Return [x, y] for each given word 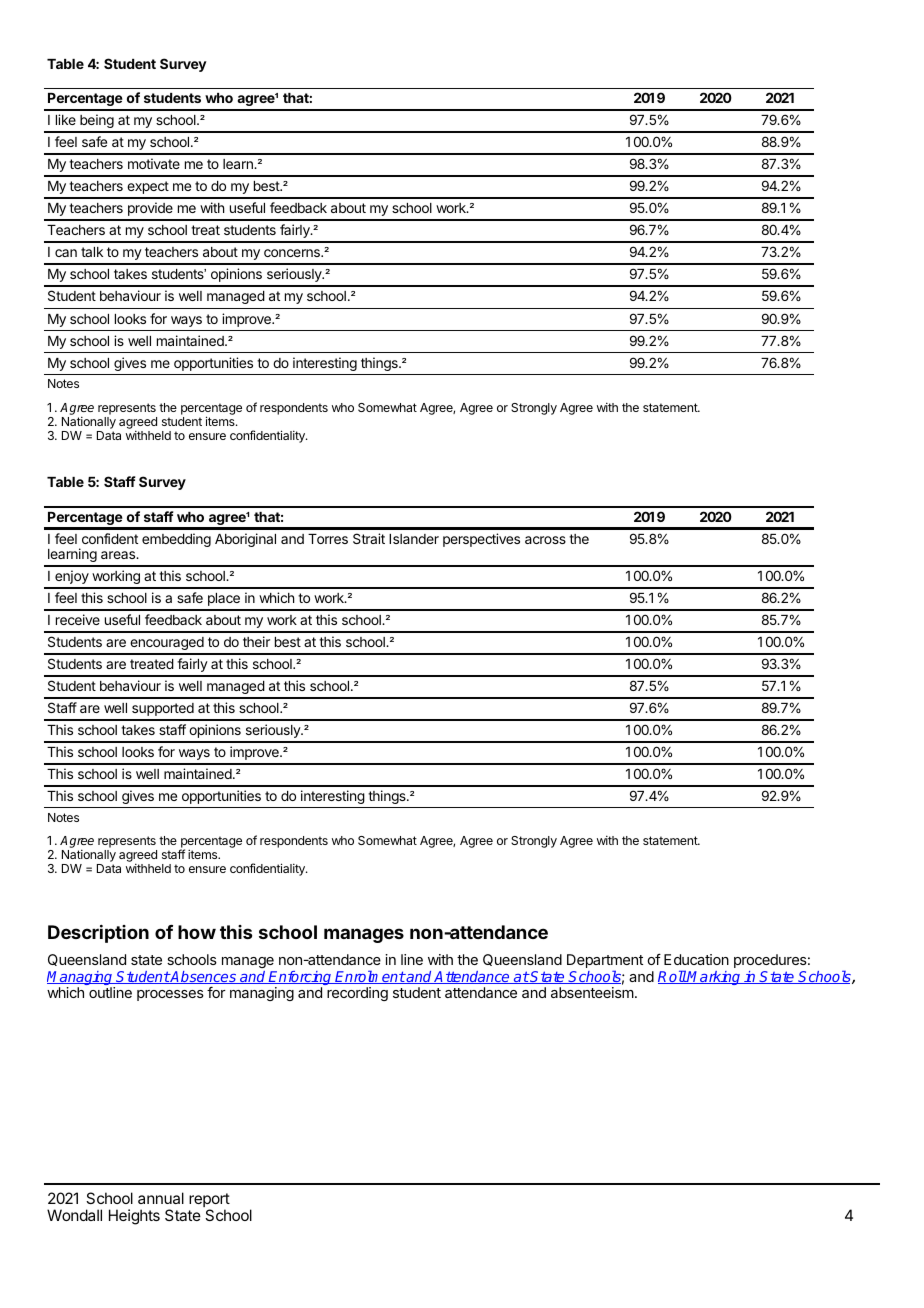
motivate [154, 163]
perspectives [481, 540]
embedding [176, 540]
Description [98, 934]
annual [161, 1198]
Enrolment [370, 977]
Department [605, 962]
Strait [369, 538]
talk [92, 252]
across [545, 540]
